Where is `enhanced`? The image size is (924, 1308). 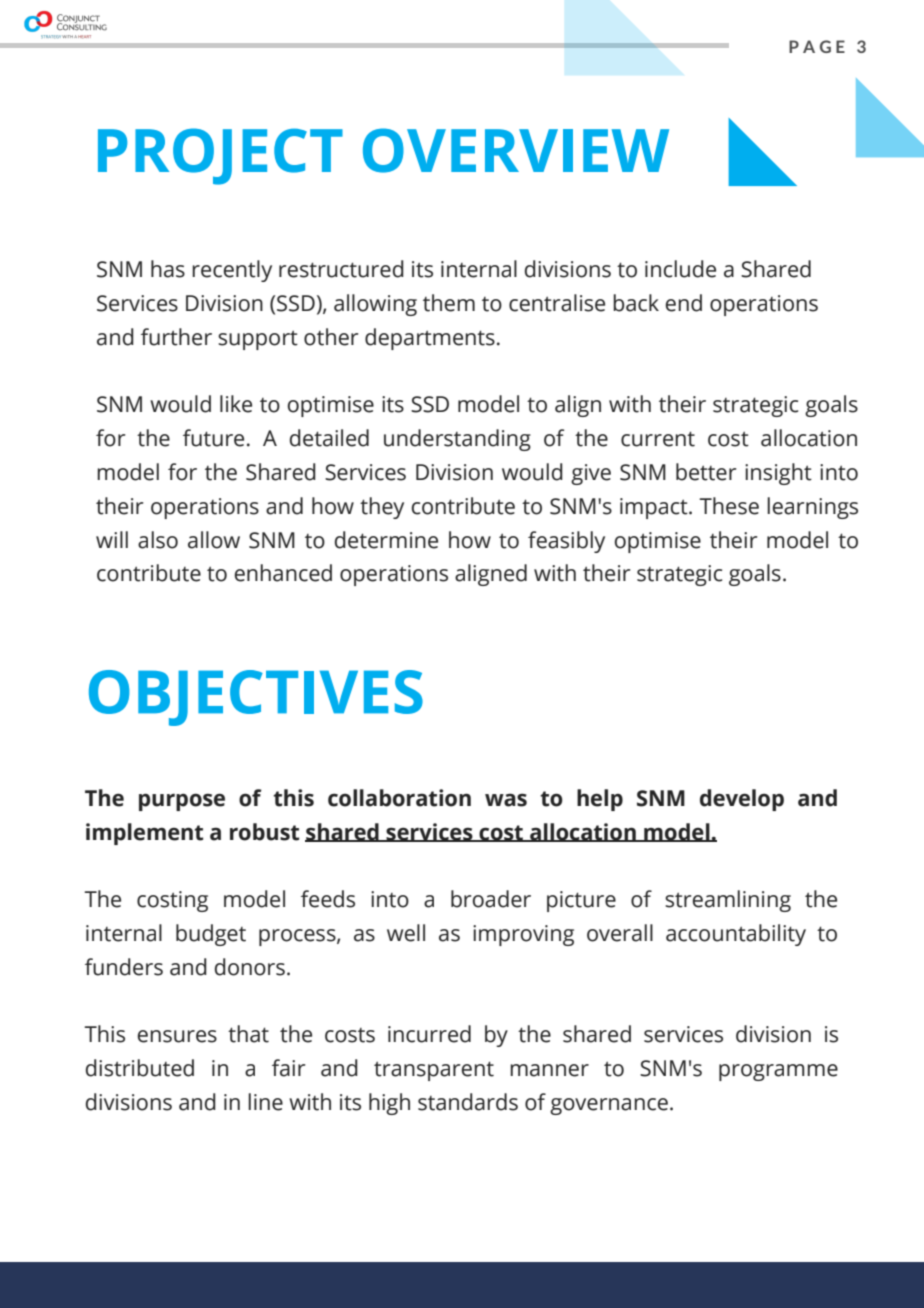 enhanced is located at coordinates (283, 573).
